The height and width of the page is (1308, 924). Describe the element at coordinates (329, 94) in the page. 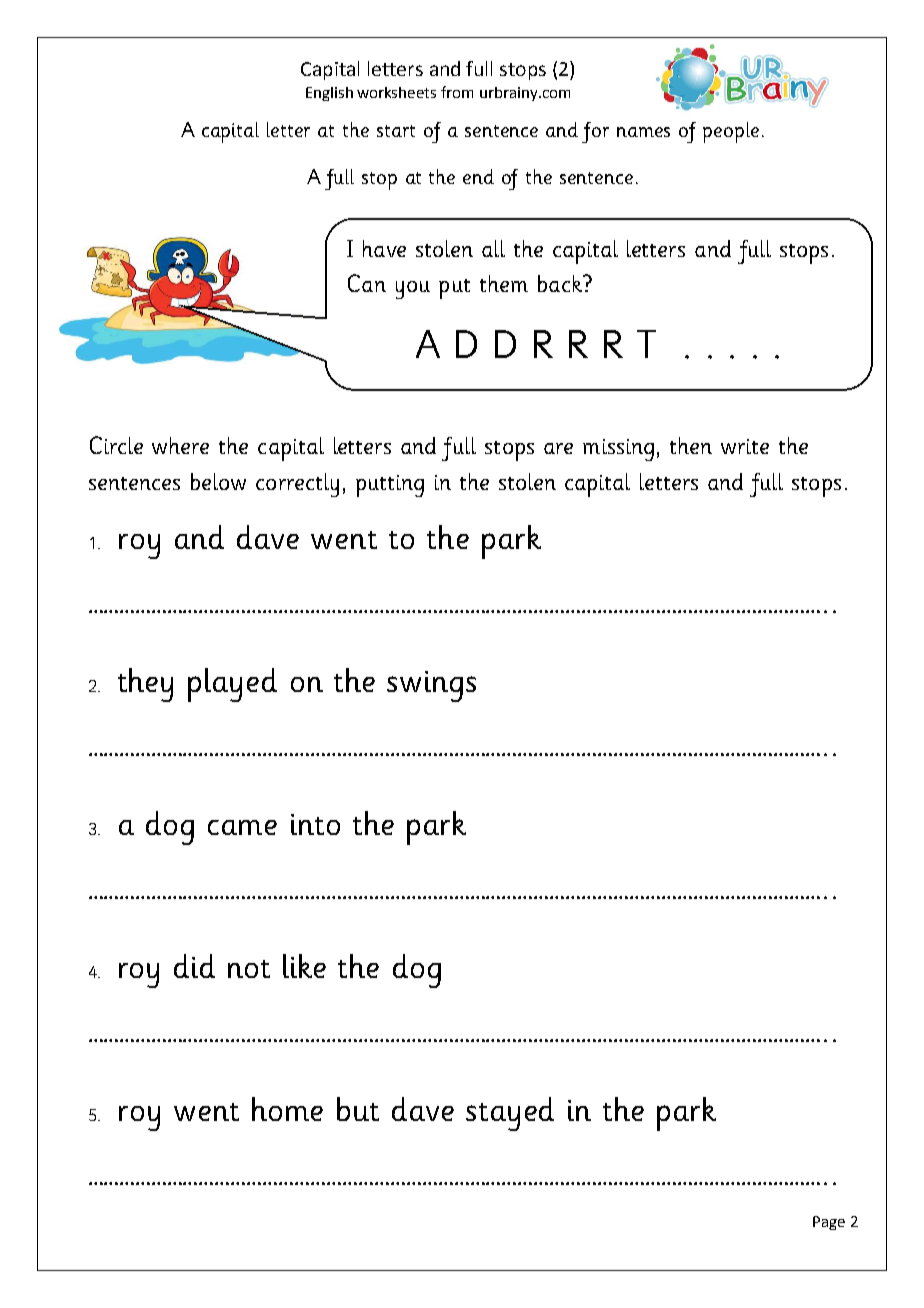

I see `English` at that location.
